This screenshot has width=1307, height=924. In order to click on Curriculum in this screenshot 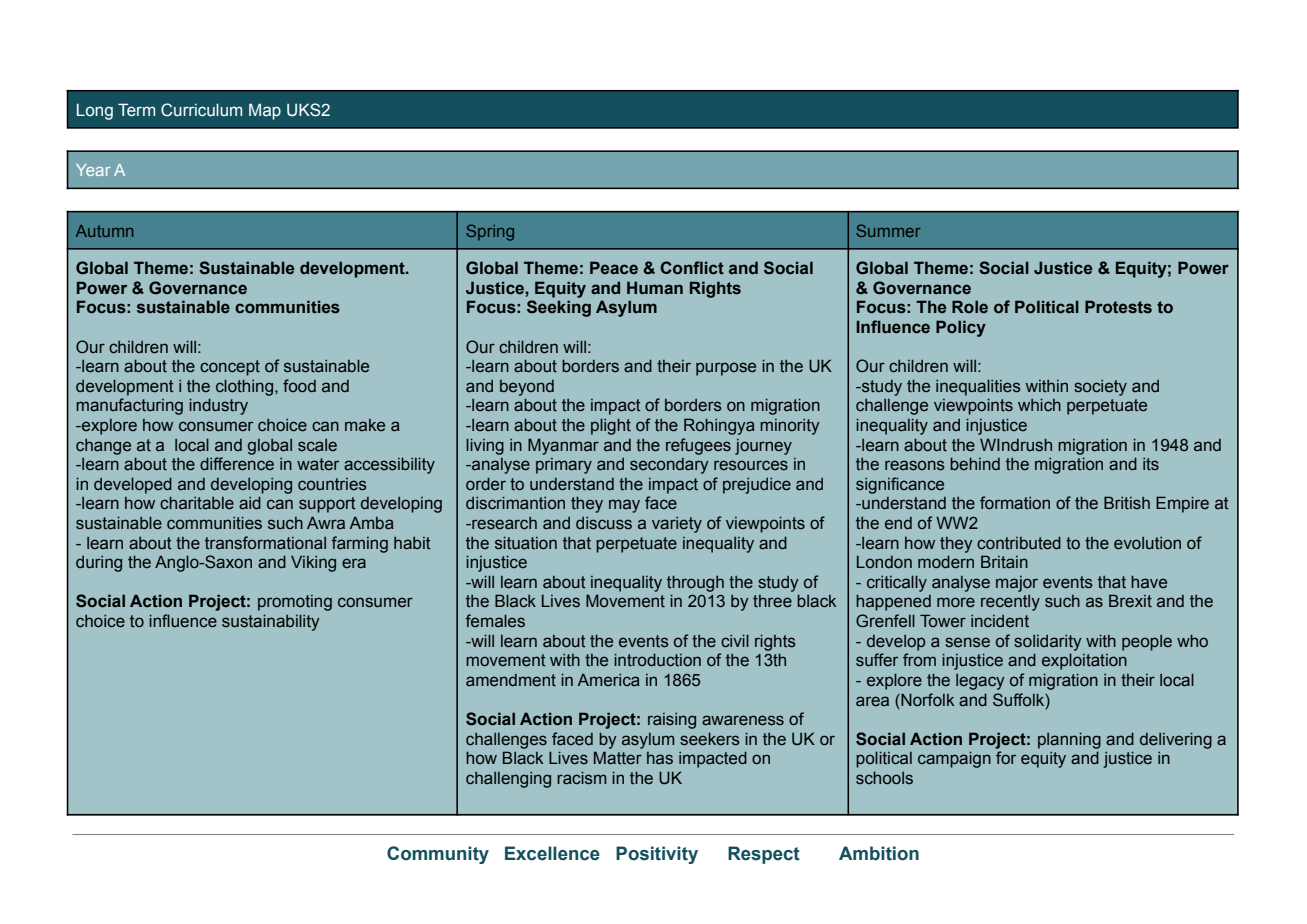, I will do `click(201, 110)`.
